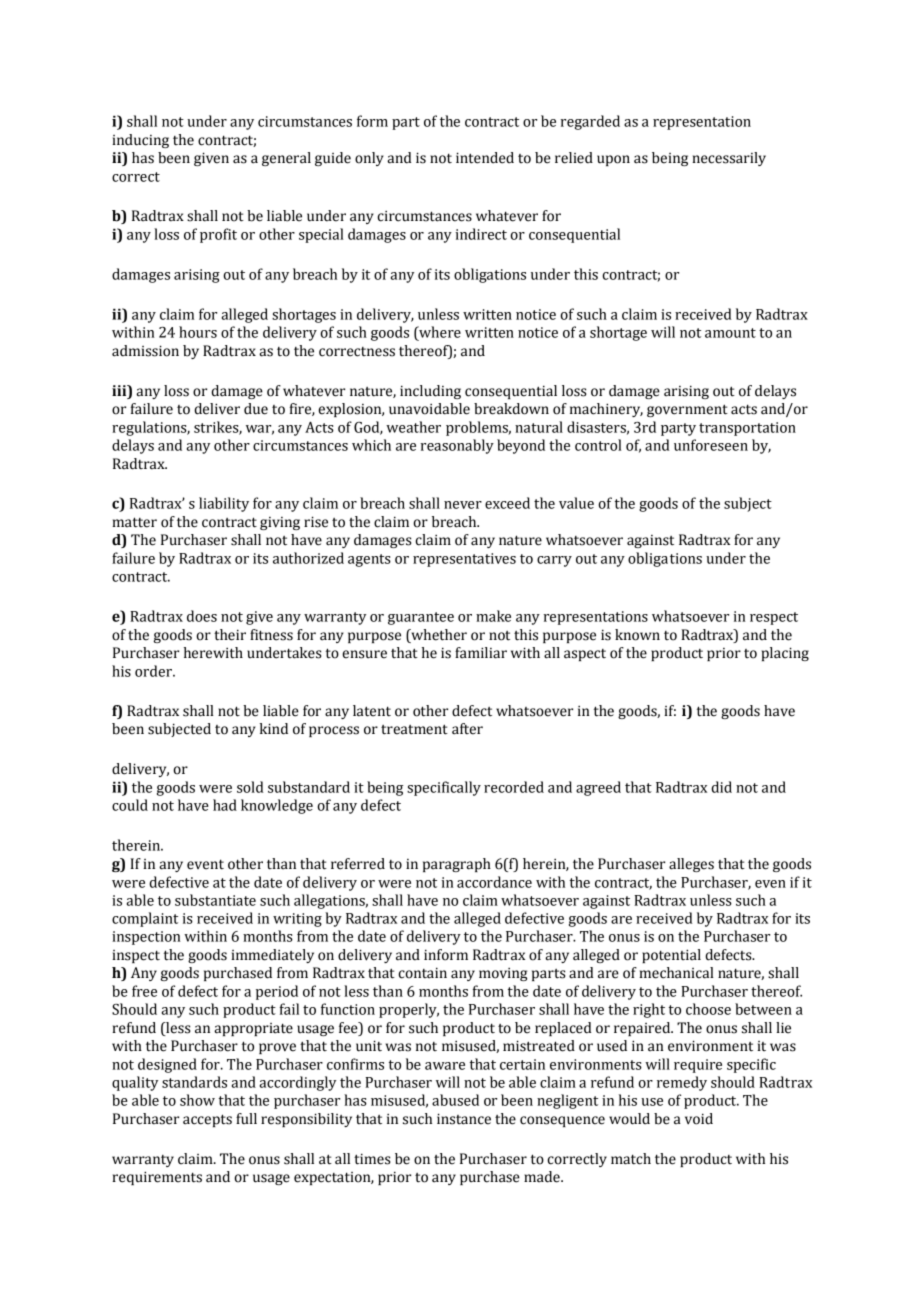 This screenshot has height=1308, width=924. I want to click on accepts, so click(207, 1120).
